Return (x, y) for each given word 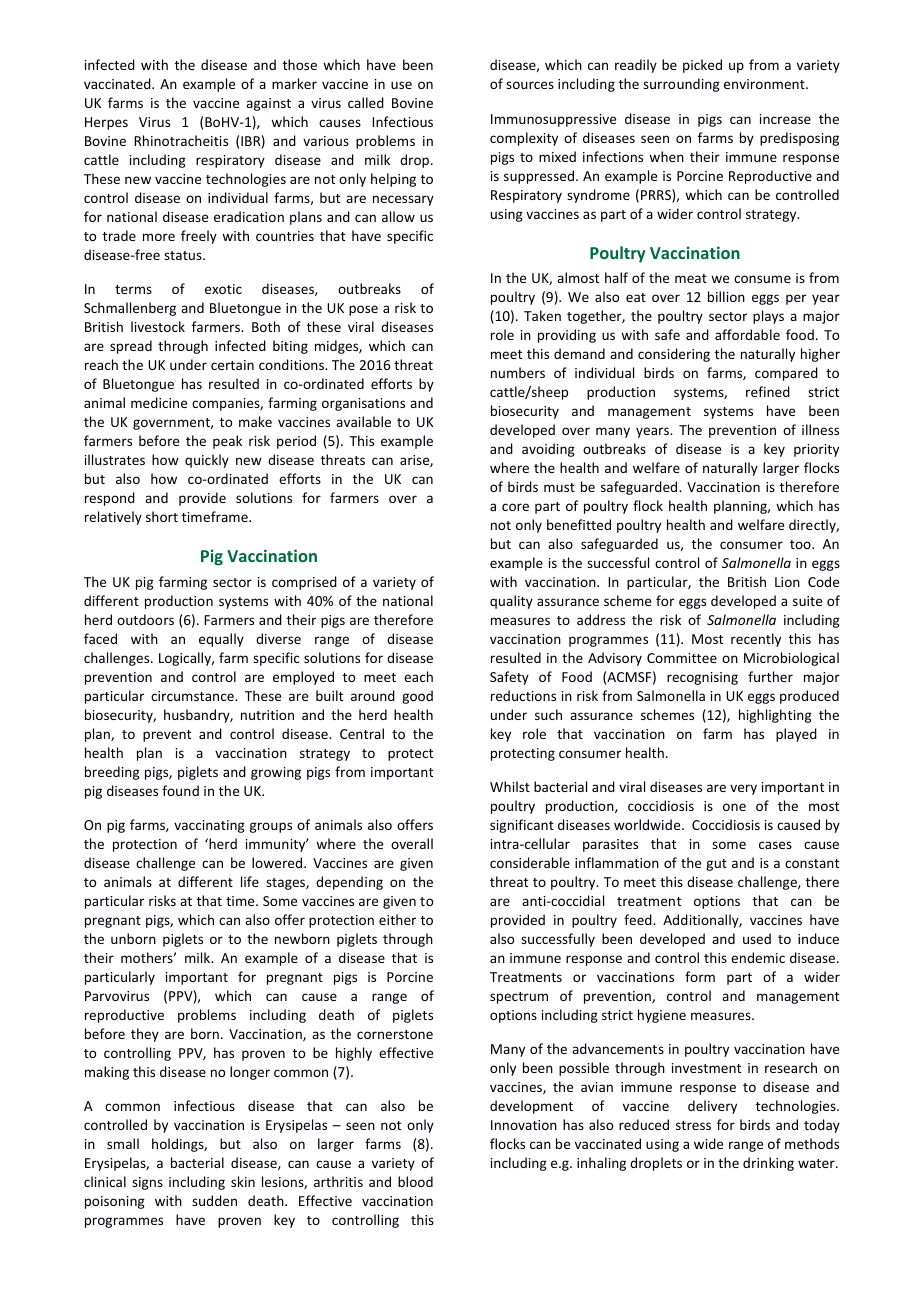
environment (765, 84)
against (268, 104)
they (145, 1035)
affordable (747, 334)
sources (530, 85)
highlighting (775, 716)
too (801, 544)
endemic (758, 957)
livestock (158, 326)
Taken (542, 315)
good (417, 697)
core (515, 507)
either (397, 919)
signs (147, 1183)
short (162, 516)
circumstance (193, 696)
